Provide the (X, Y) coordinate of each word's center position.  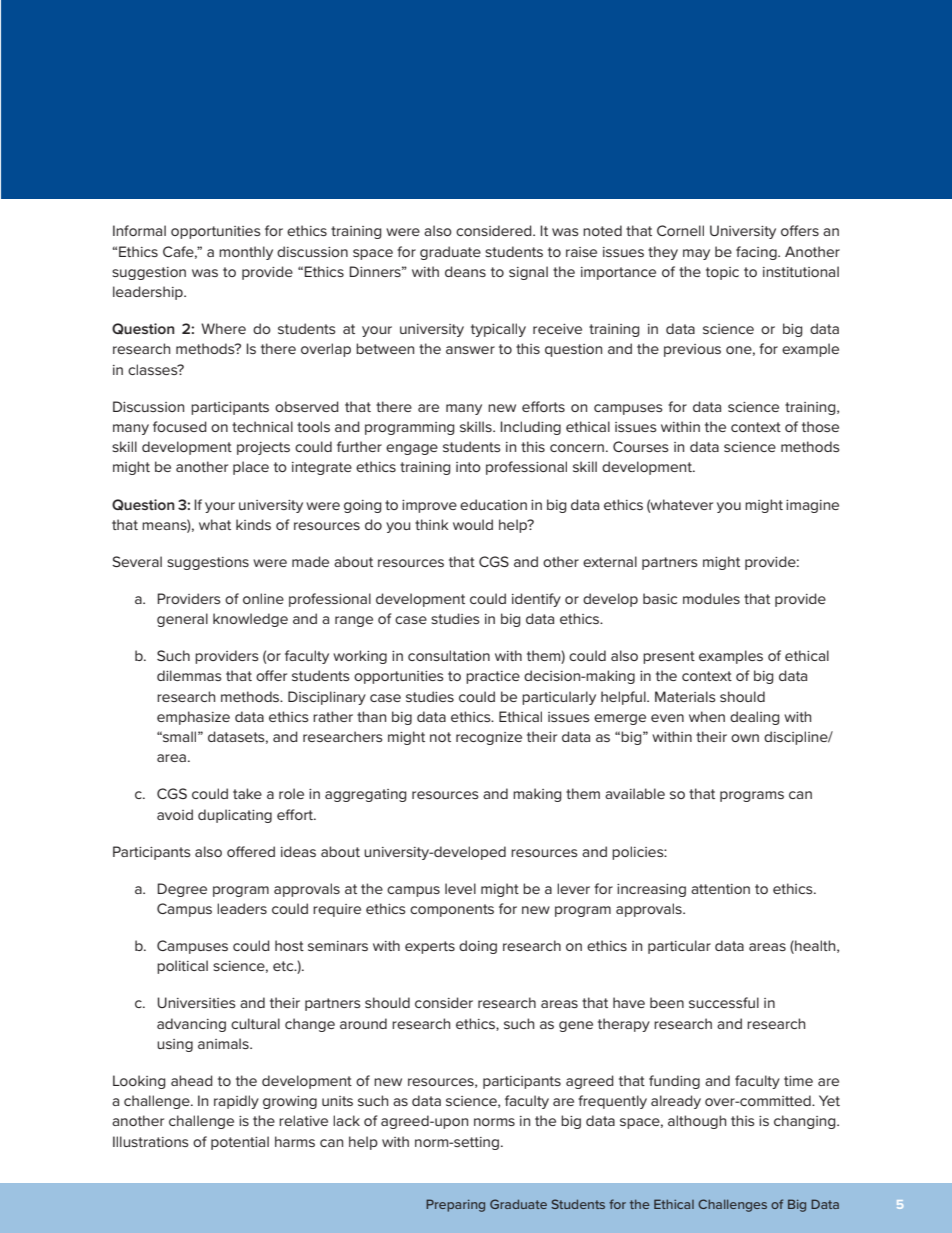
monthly (246, 253)
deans (465, 271)
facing (757, 253)
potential (240, 1143)
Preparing (455, 1205)
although (697, 1122)
